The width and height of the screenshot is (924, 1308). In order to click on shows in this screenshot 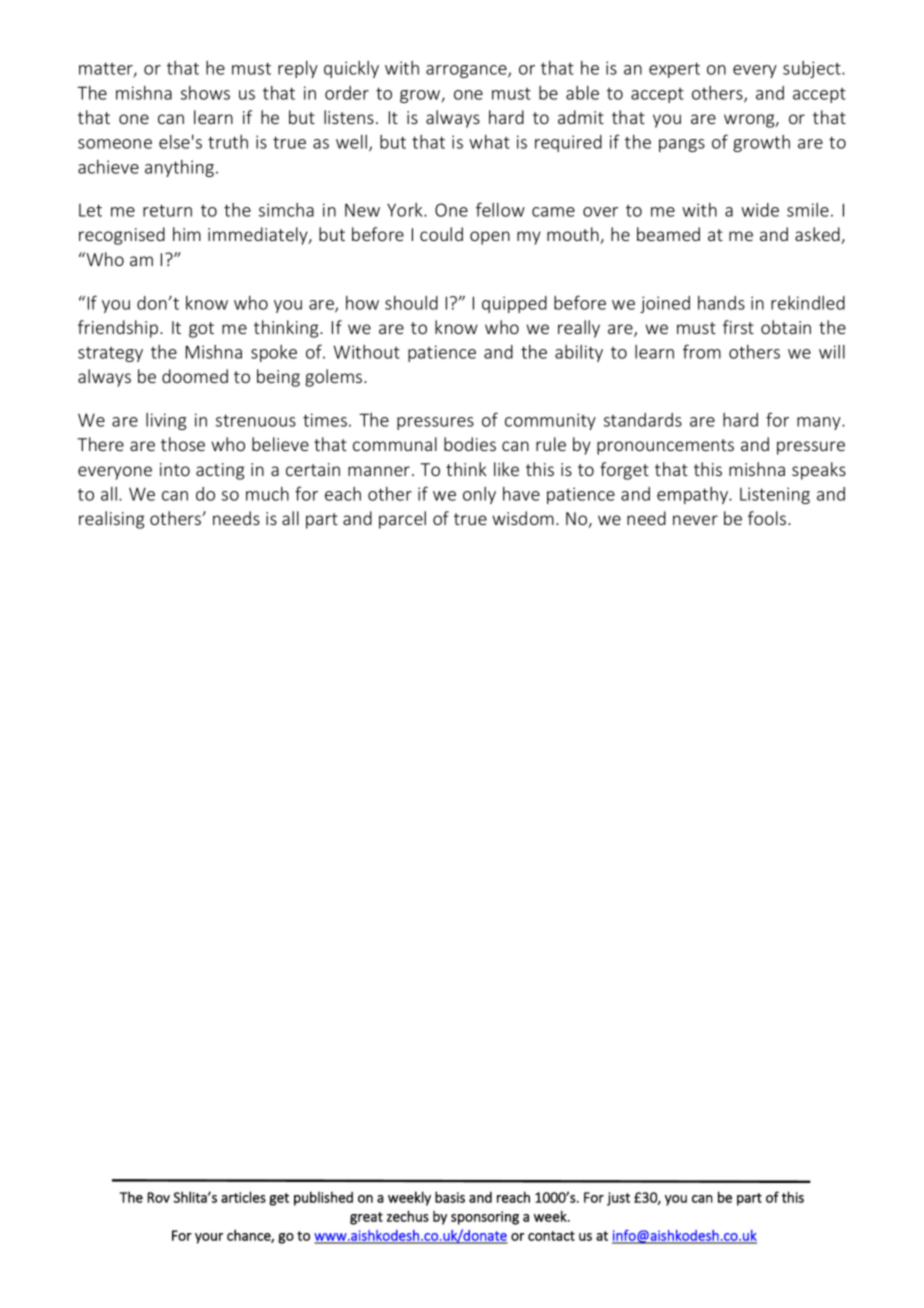, I will do `click(205, 93)`.
